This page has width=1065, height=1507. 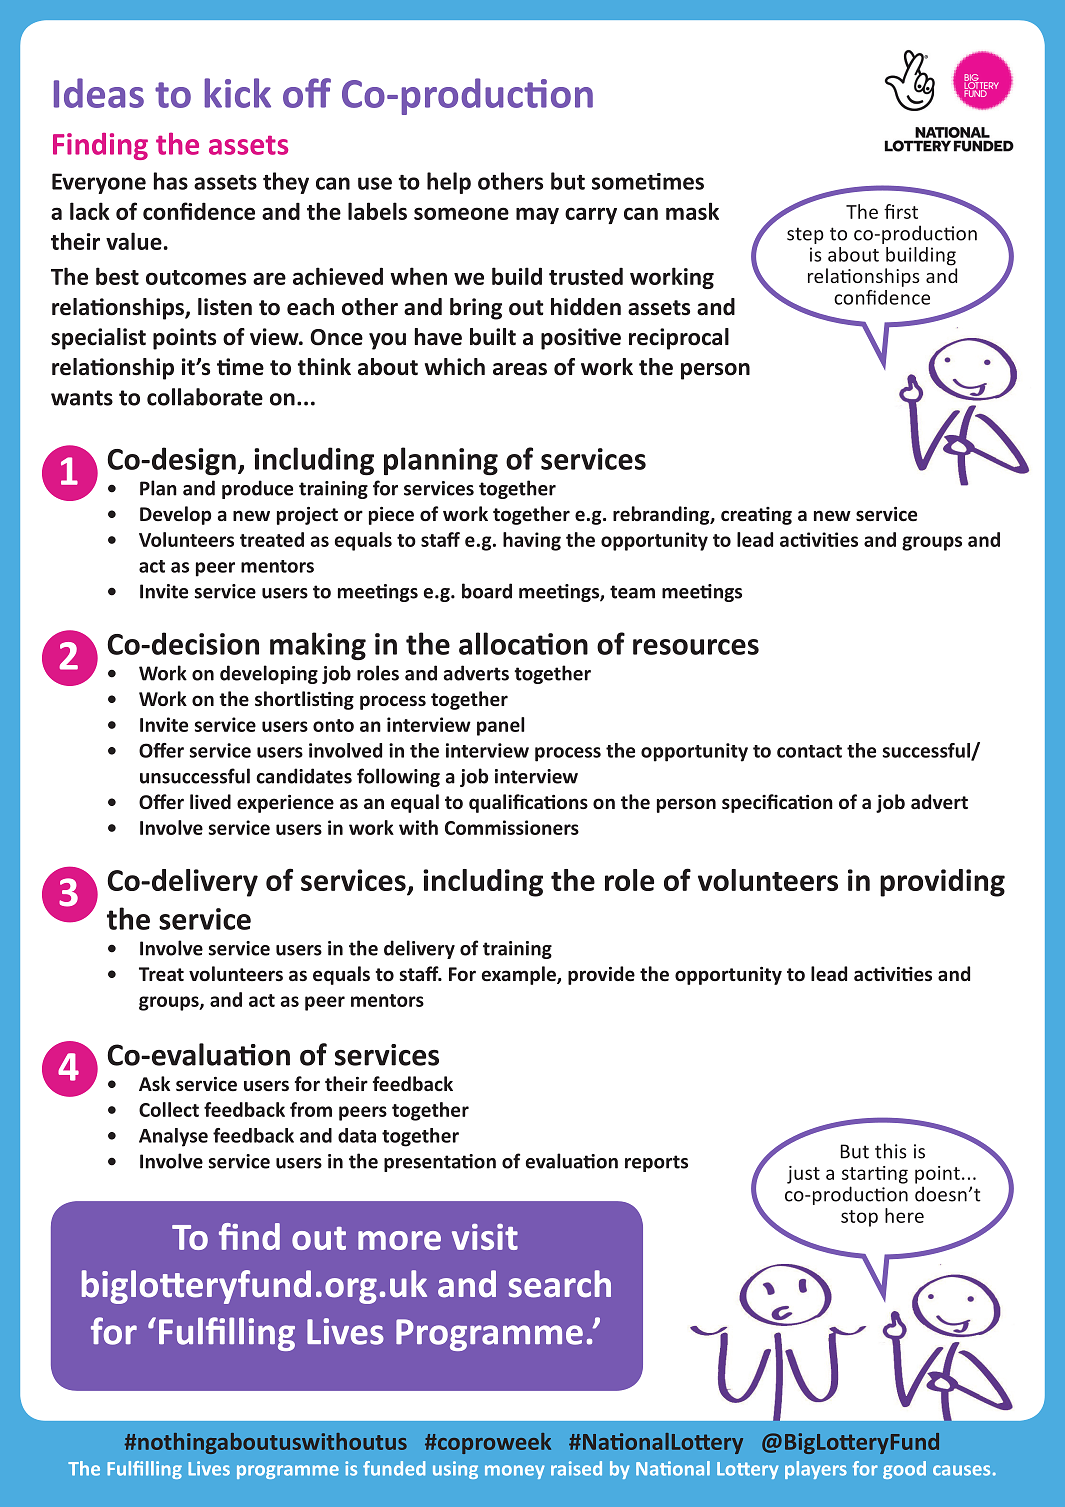 What do you see at coordinates (901, 211) in the page?
I see `first` at bounding box center [901, 211].
